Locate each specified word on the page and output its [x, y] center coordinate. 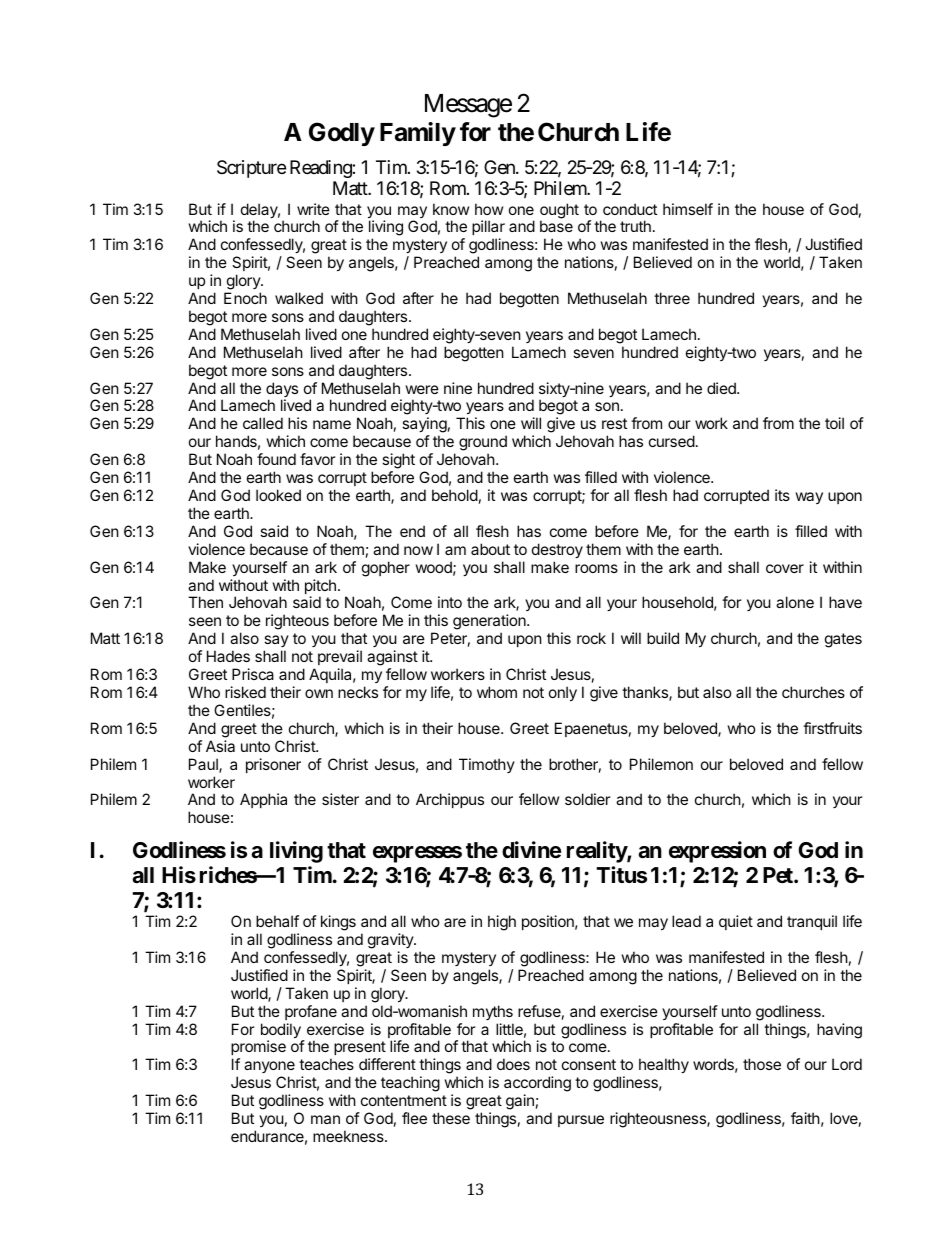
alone [795, 602]
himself [688, 209]
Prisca [253, 674]
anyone [269, 1069]
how [489, 209]
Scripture [251, 169]
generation [490, 623]
